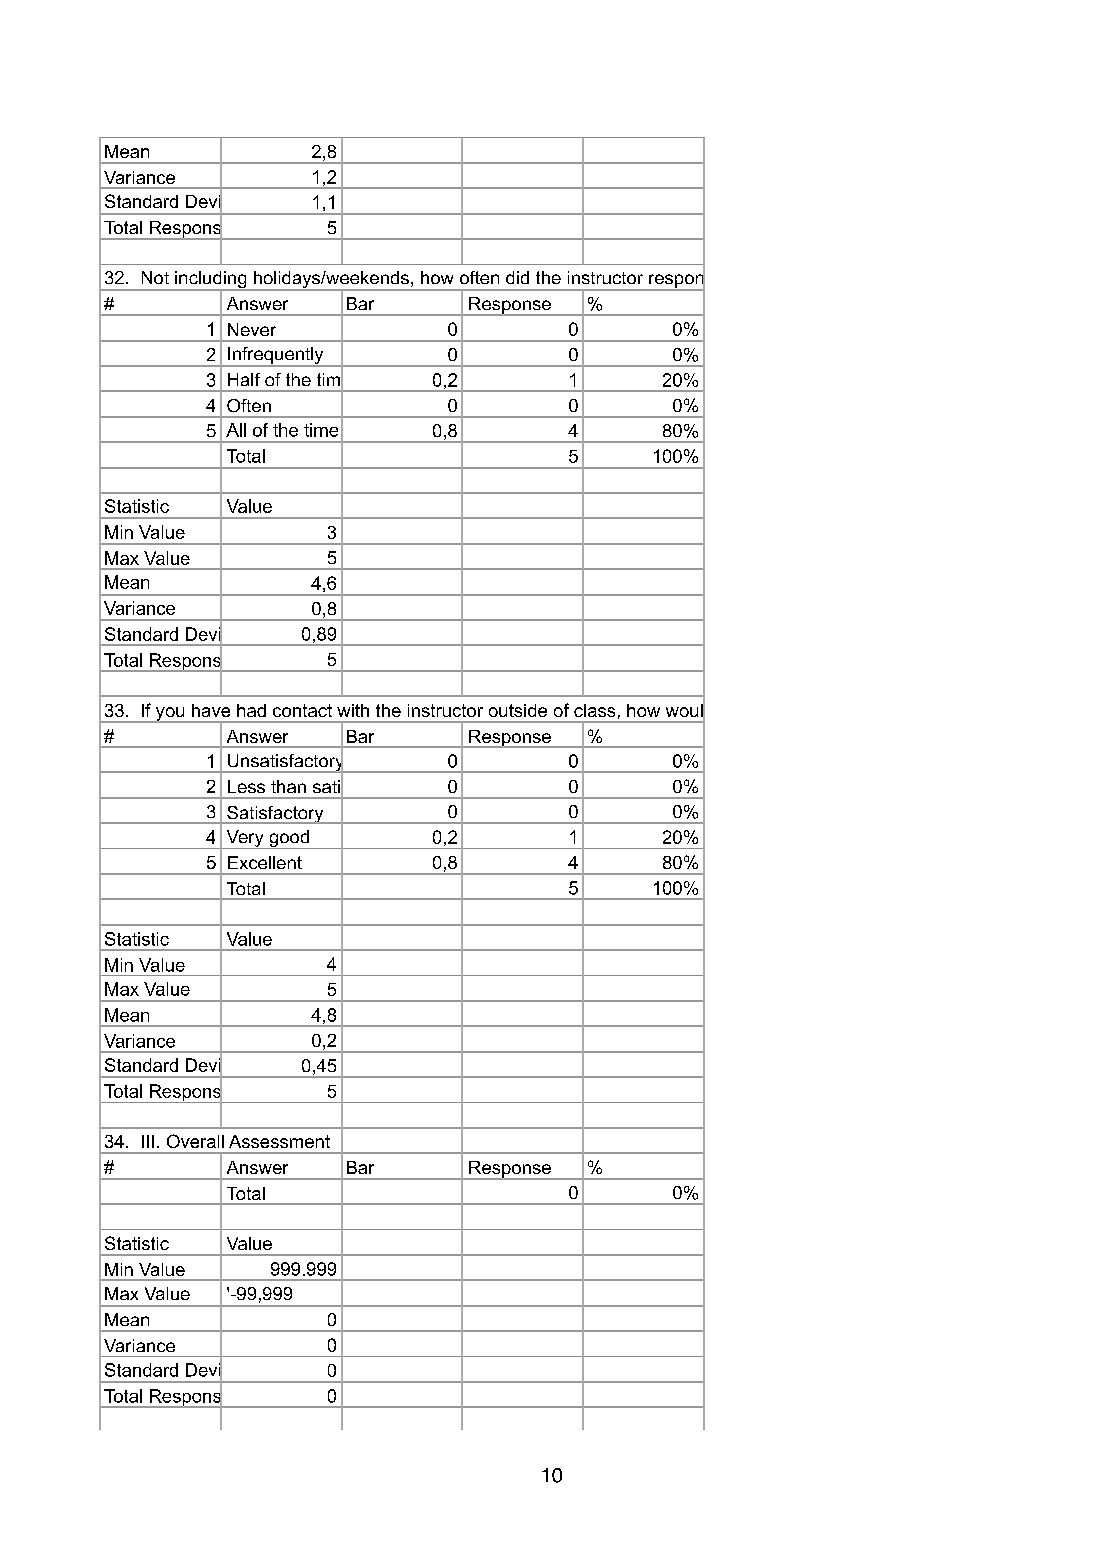  I want to click on Excellent, so click(265, 862).
